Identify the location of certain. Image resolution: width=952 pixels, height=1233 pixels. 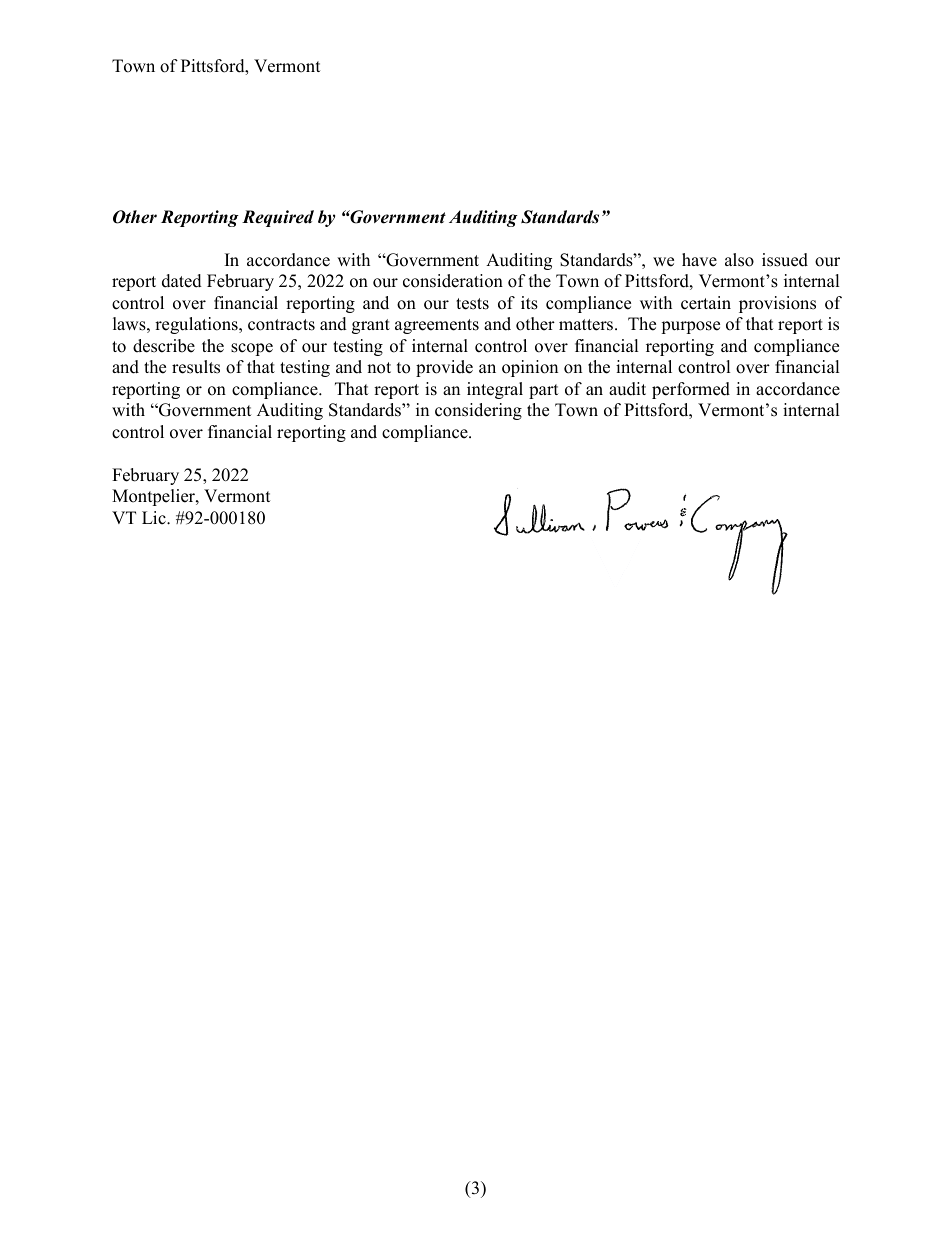
(706, 303).
